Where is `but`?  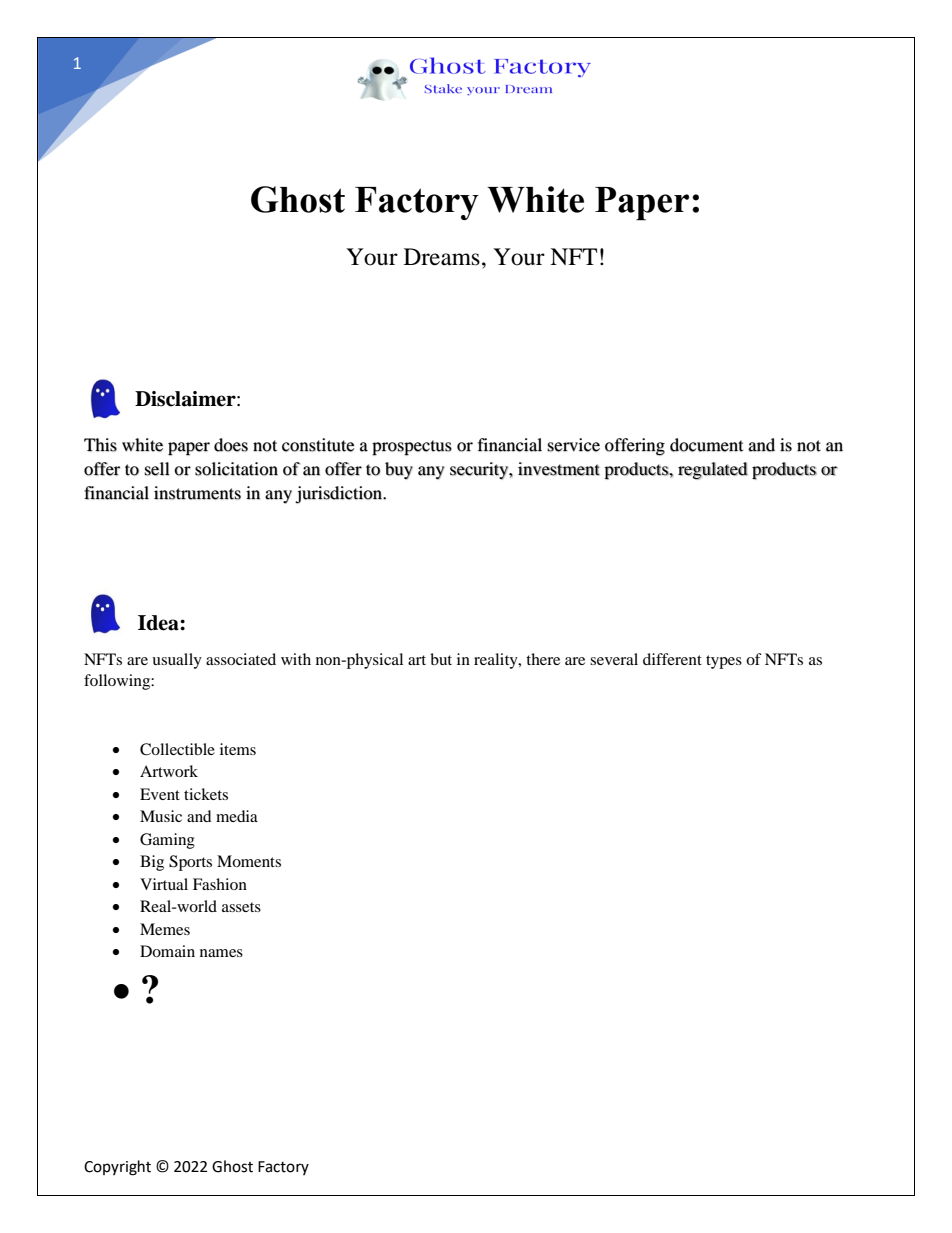 but is located at coordinates (441, 659).
